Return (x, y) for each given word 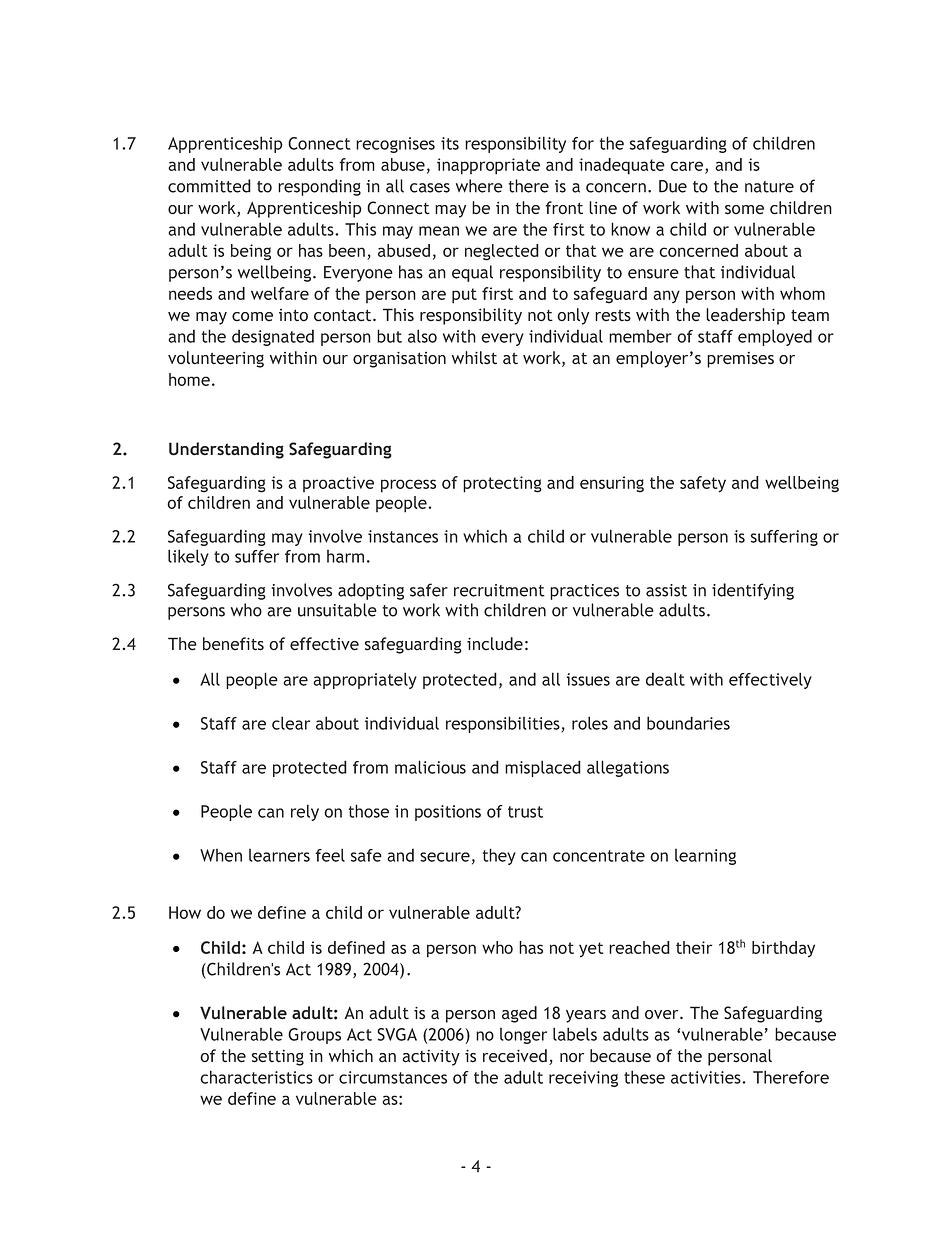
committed (209, 186)
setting (278, 1058)
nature (769, 187)
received (515, 1056)
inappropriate (488, 166)
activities (707, 1077)
